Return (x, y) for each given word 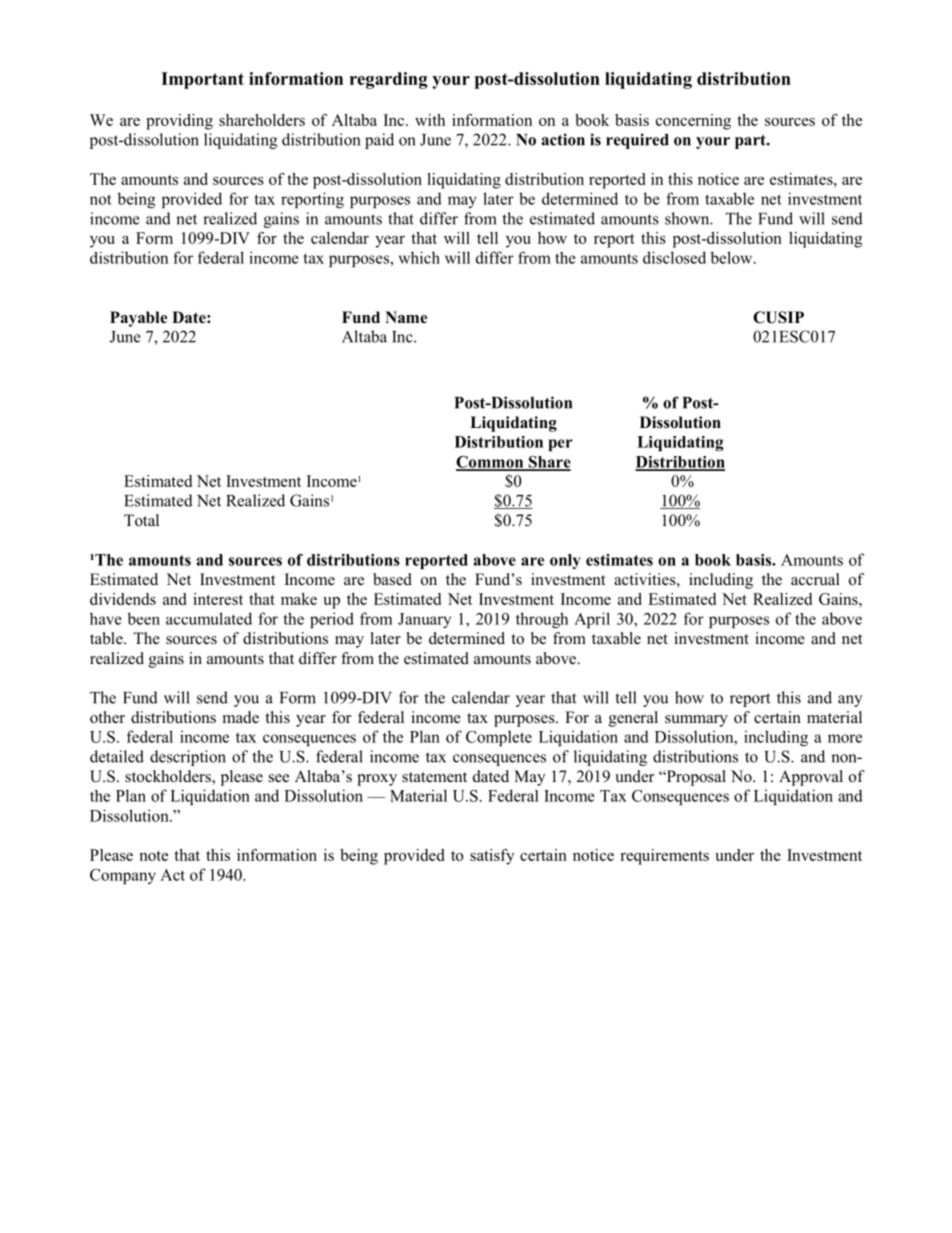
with (430, 120)
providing (179, 122)
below (733, 257)
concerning (693, 122)
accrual (815, 579)
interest (218, 599)
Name (406, 317)
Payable (138, 319)
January (424, 620)
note (153, 856)
